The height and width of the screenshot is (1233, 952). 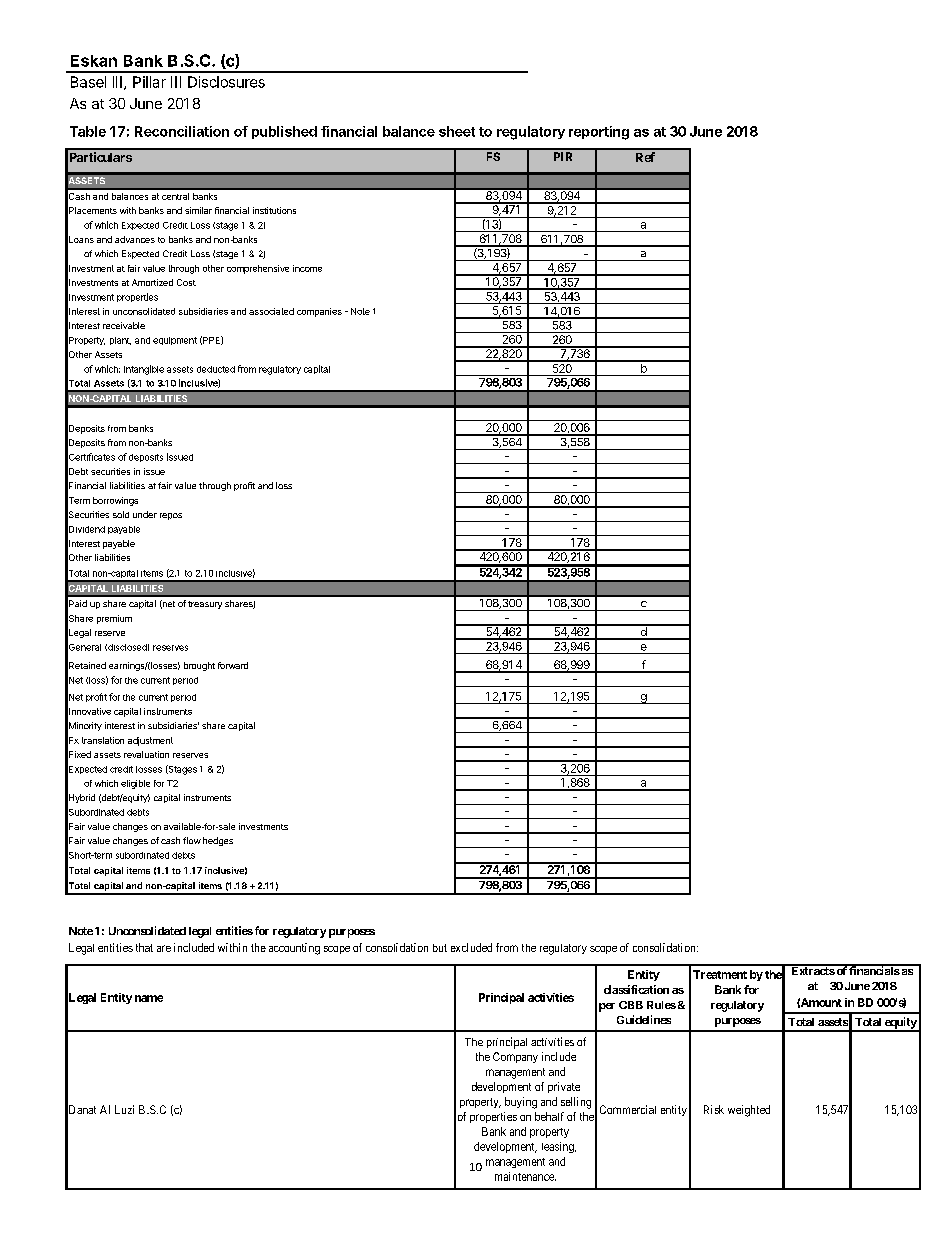 What do you see at coordinates (192, 840) in the screenshot?
I see `flow` at bounding box center [192, 840].
